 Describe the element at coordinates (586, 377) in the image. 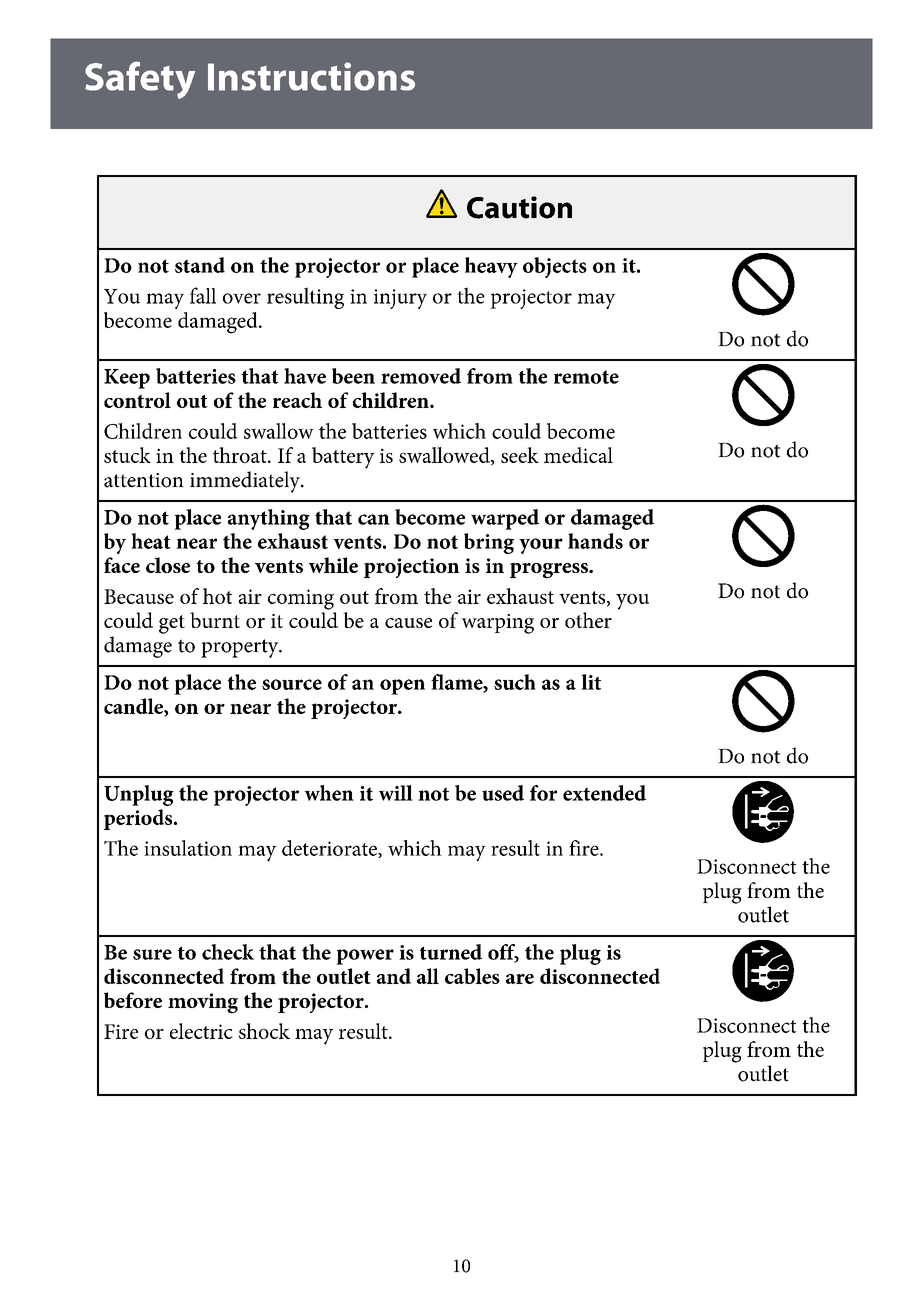

I see `remote` at that location.
